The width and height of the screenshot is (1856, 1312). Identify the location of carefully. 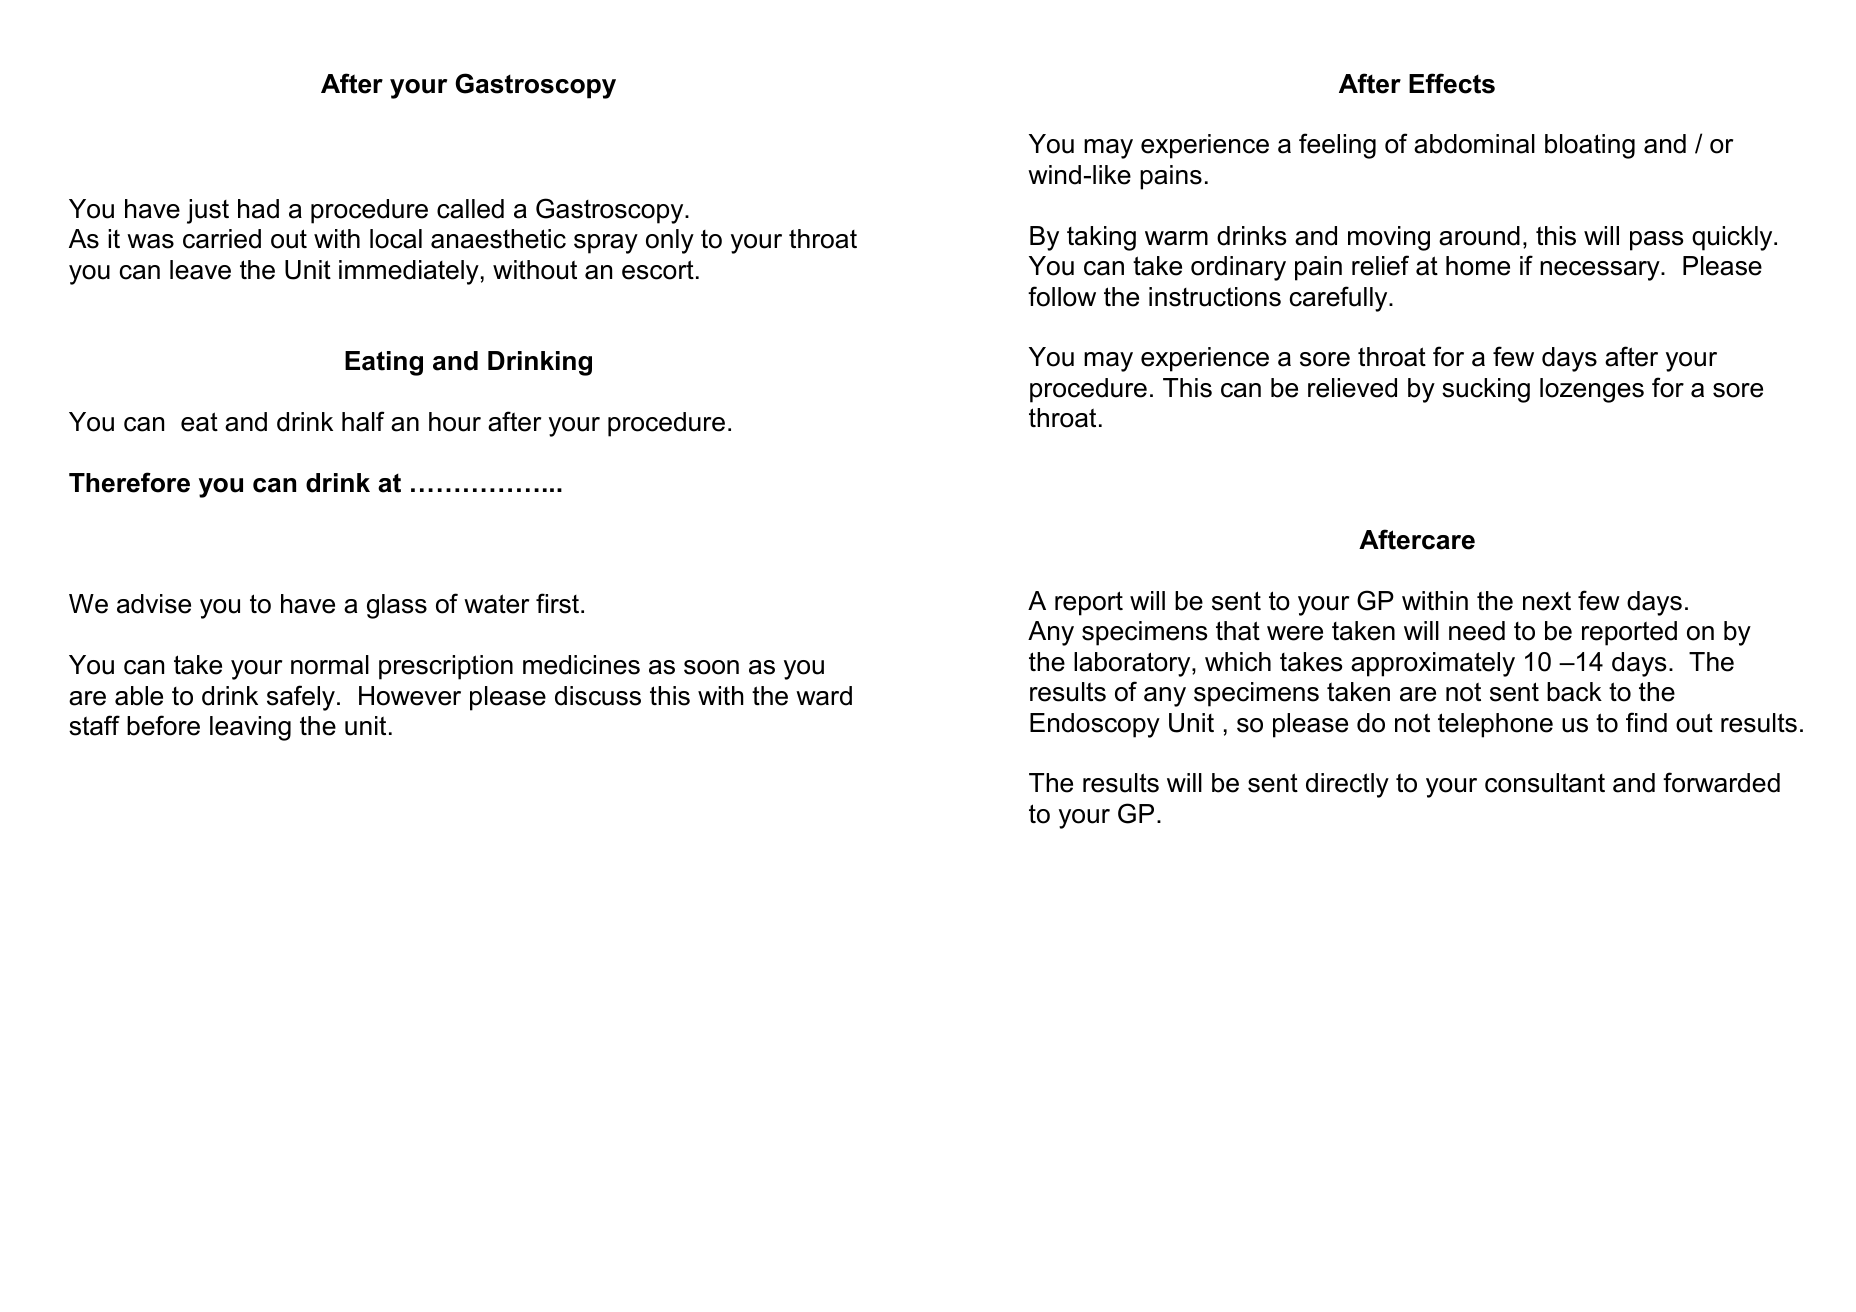
(1340, 299).
